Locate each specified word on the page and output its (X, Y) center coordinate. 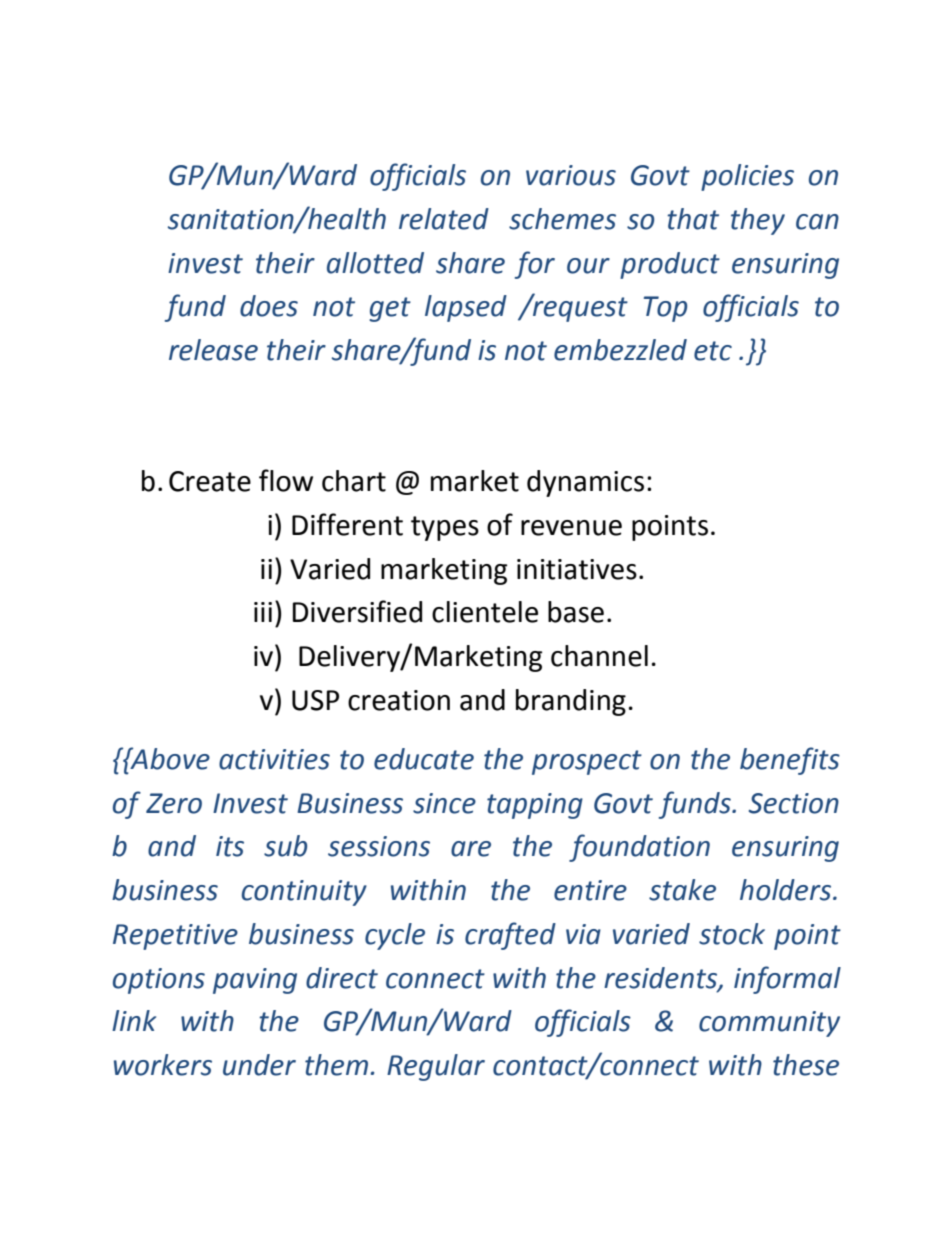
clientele (485, 612)
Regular (436, 1067)
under (259, 1065)
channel (599, 656)
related (444, 219)
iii (263, 612)
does (269, 306)
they (758, 221)
